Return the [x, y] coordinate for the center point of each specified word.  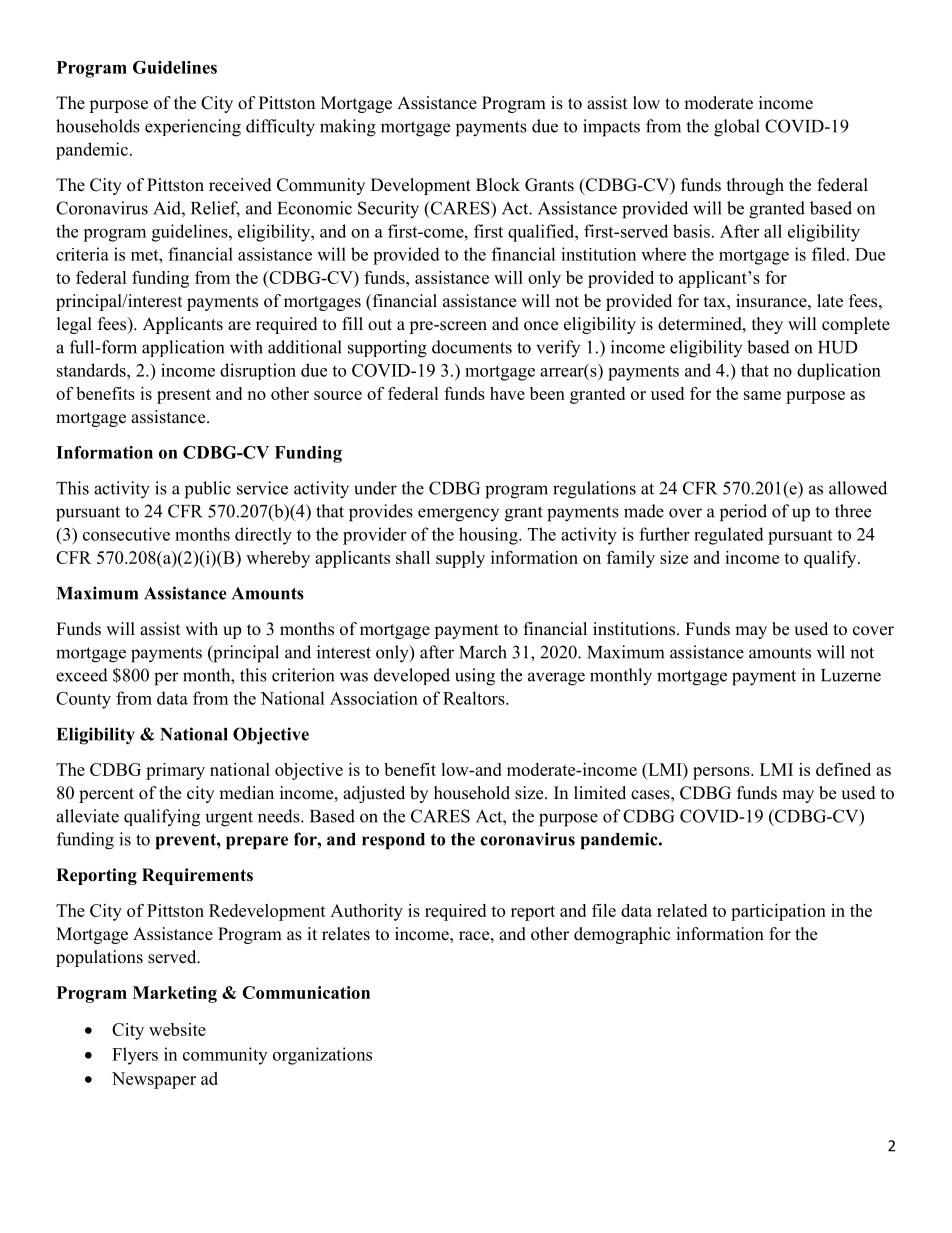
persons [722, 773]
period [743, 513]
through [755, 186]
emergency [458, 515]
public [208, 490]
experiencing [193, 128]
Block [498, 185]
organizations [322, 1056]
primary [175, 771]
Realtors [475, 698]
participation [778, 912]
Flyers [135, 1056]
